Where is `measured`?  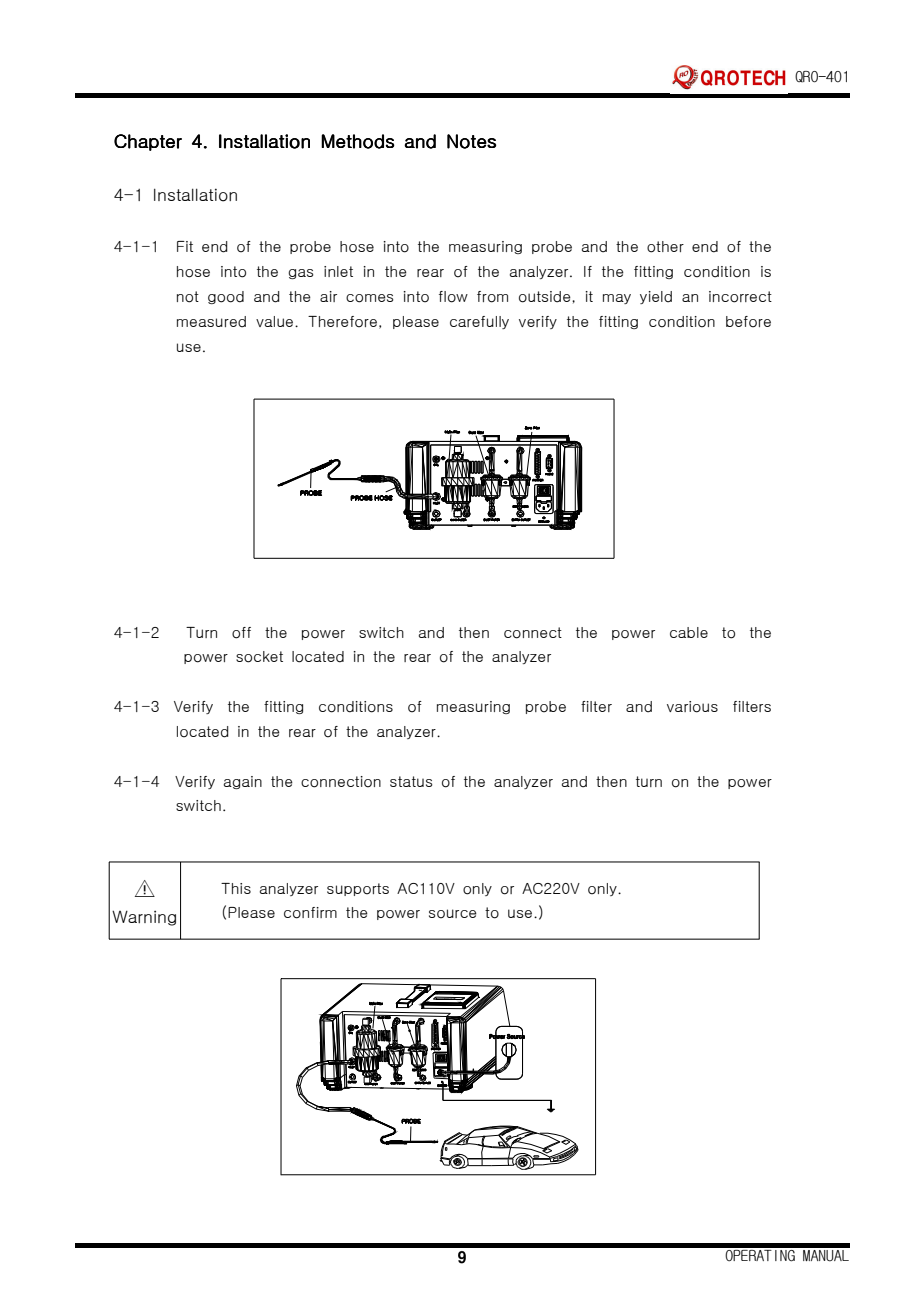 measured is located at coordinates (211, 322).
